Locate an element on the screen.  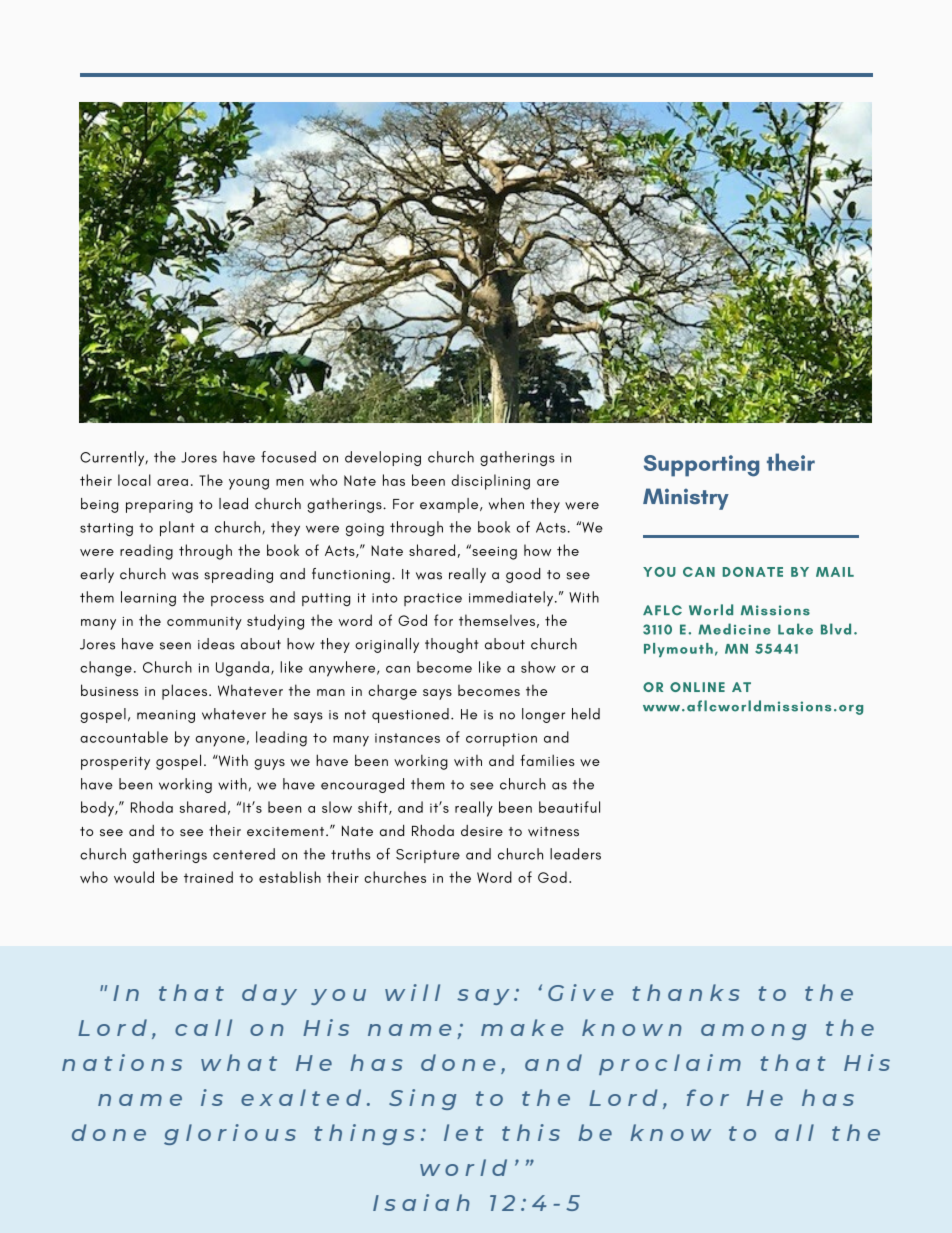
questioned is located at coordinates (410, 715).
